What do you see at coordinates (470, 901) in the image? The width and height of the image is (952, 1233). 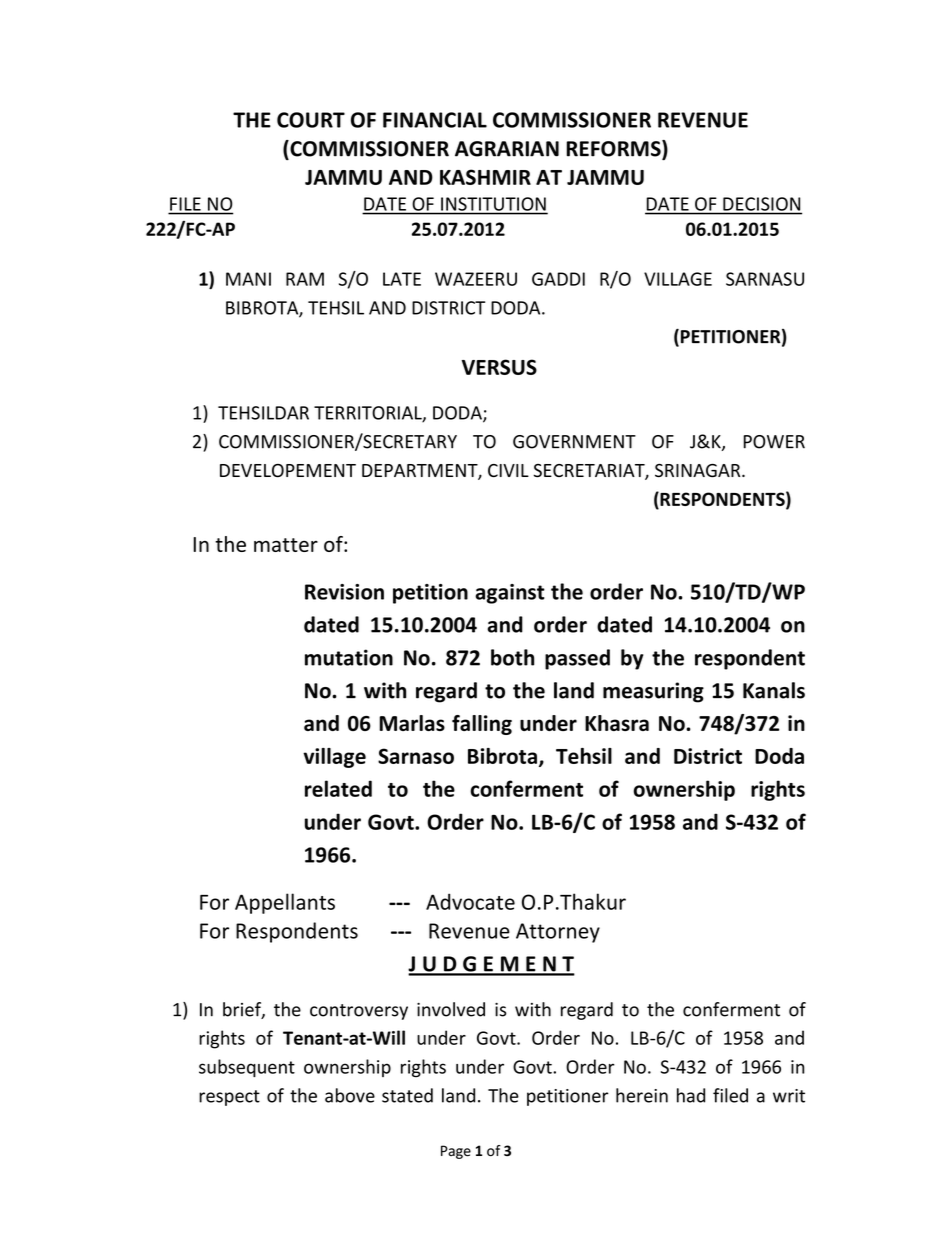 I see `Advocate` at bounding box center [470, 901].
